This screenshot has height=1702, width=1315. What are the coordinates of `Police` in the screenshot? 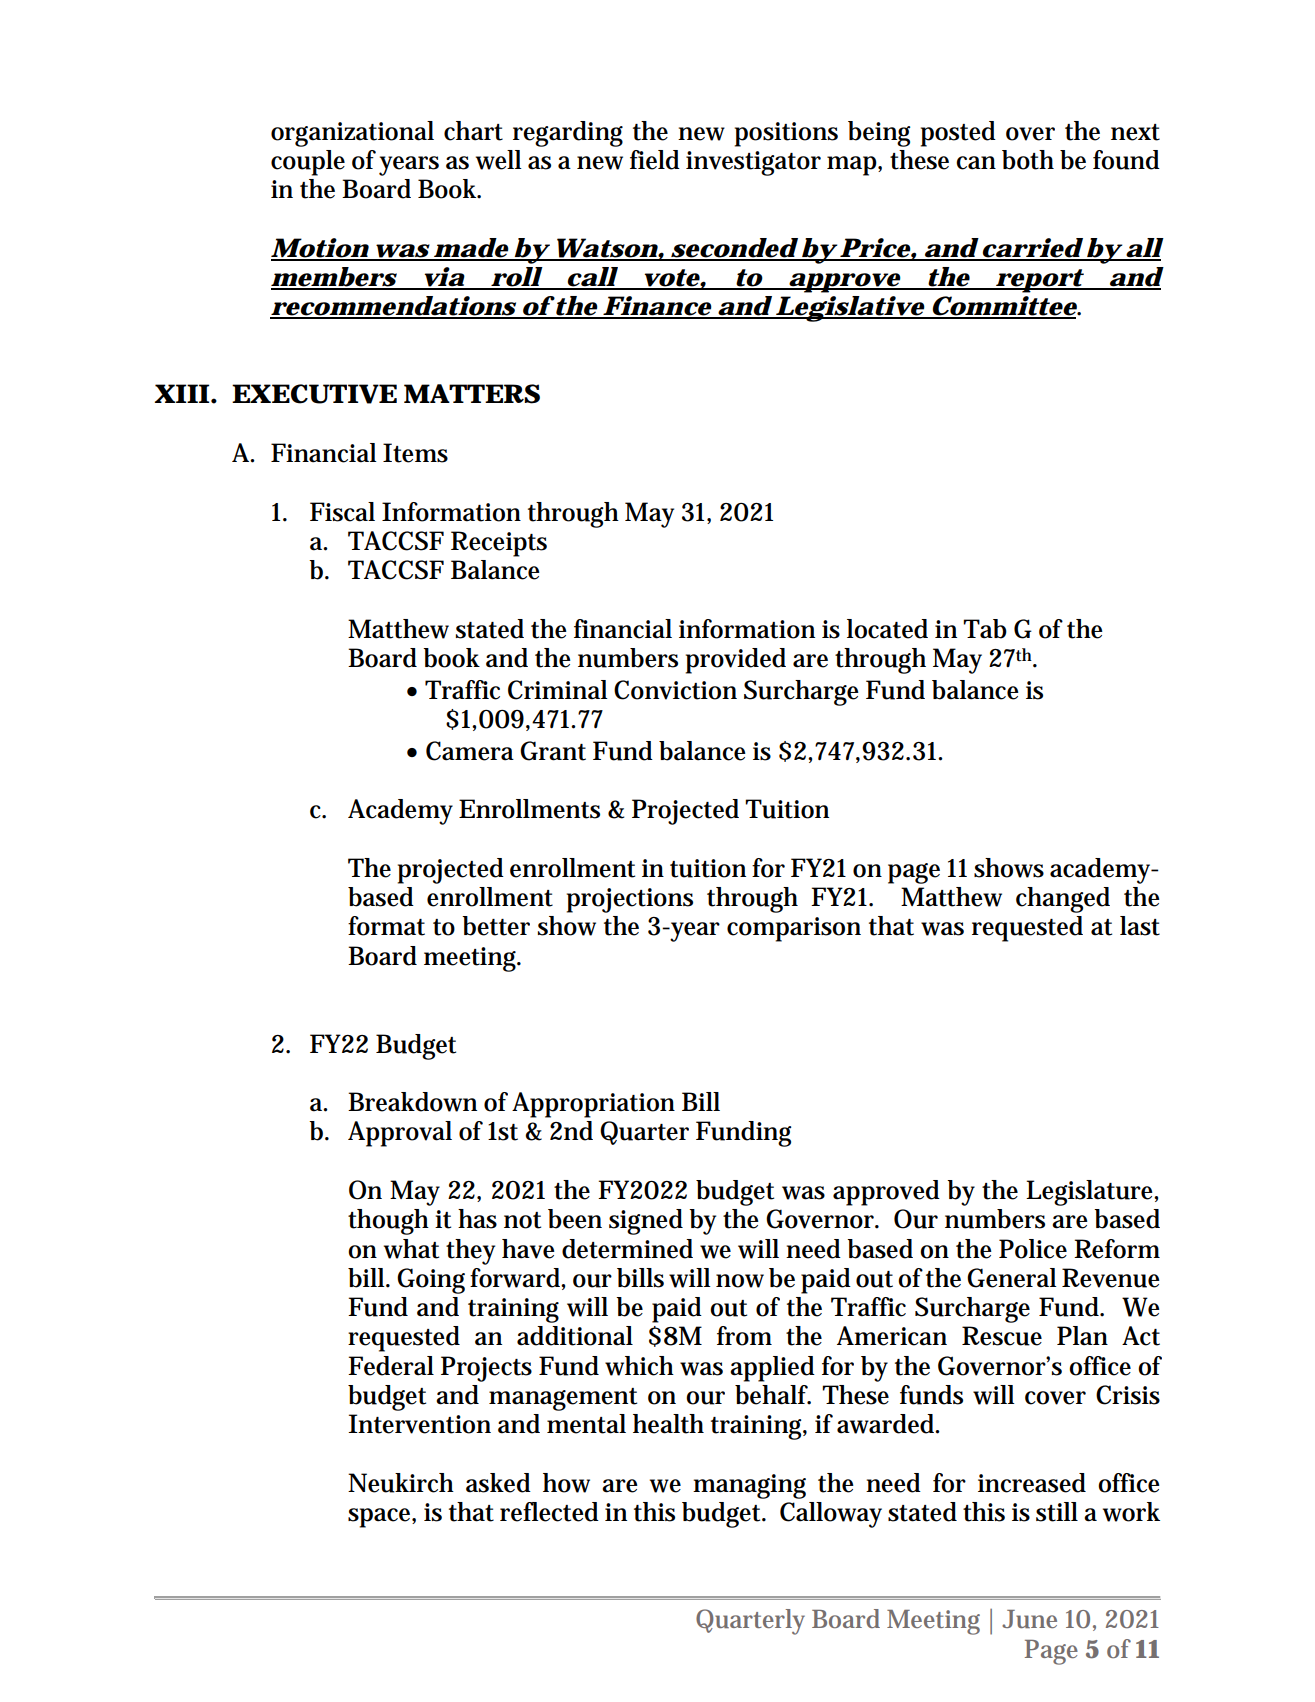 It's located at (1033, 1249).
